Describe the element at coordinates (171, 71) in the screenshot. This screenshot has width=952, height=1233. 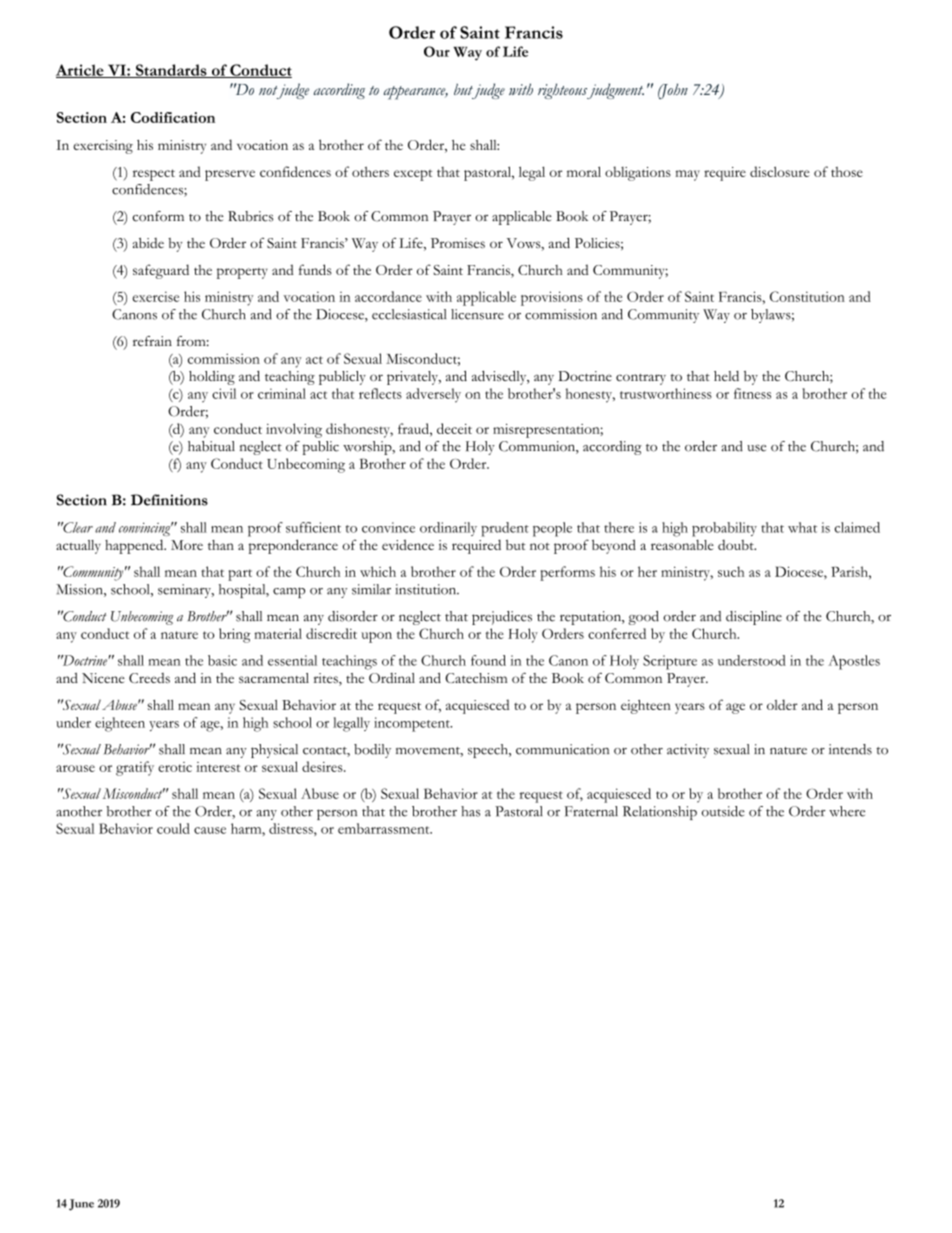
I see `Standards` at that location.
